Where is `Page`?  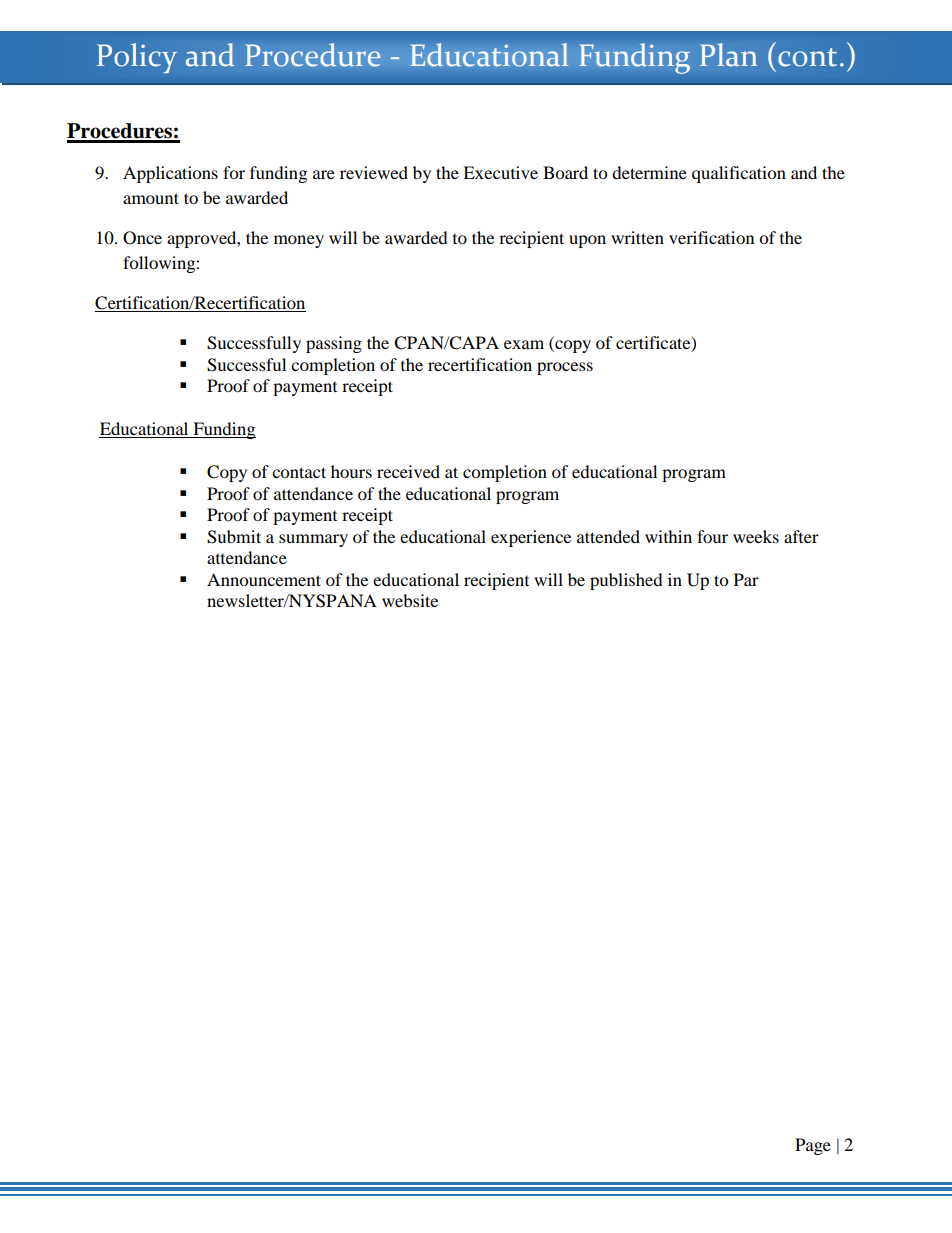
Page is located at coordinates (813, 1146).
